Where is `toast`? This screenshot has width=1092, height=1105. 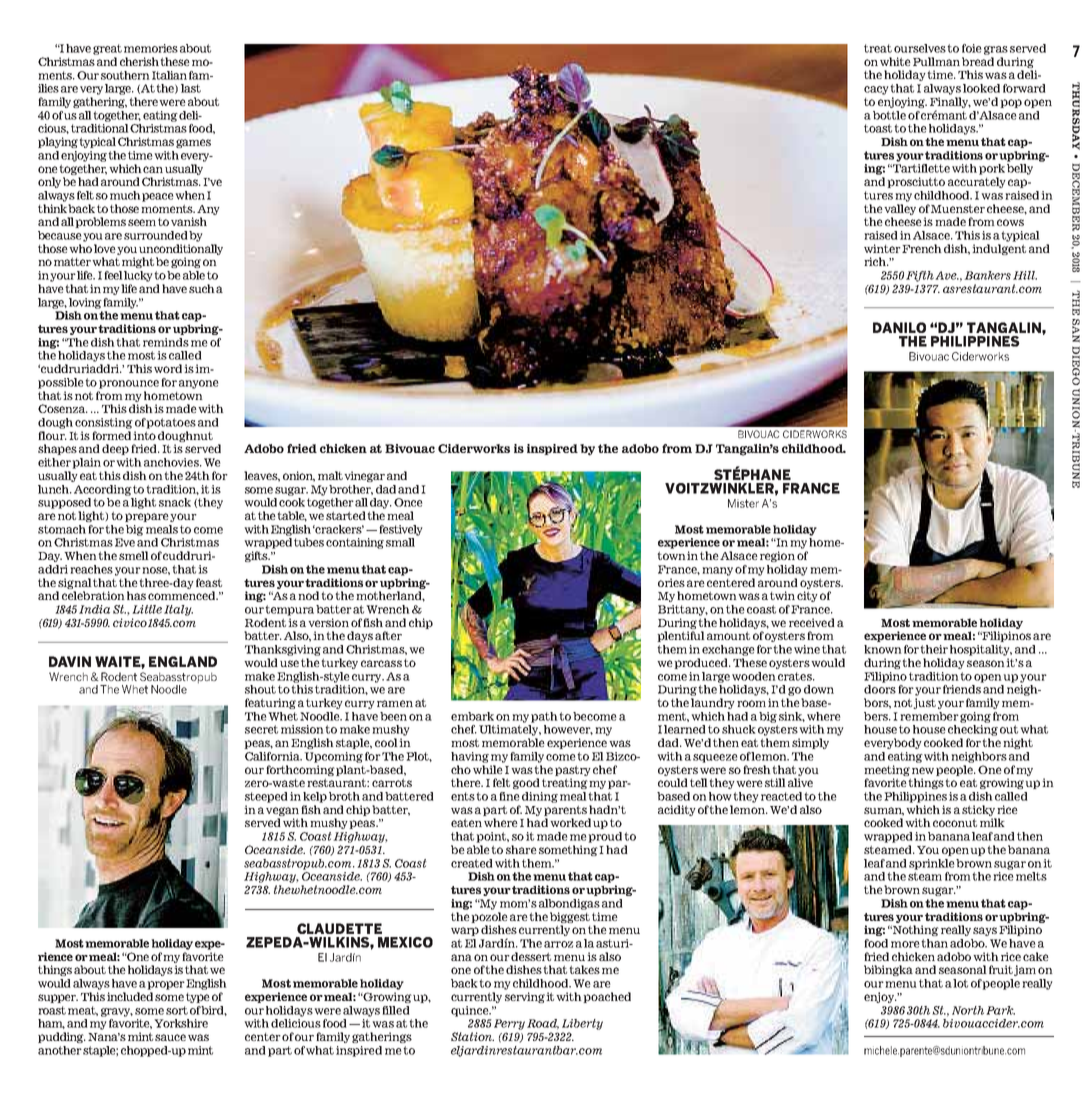
toast is located at coordinates (878, 128).
